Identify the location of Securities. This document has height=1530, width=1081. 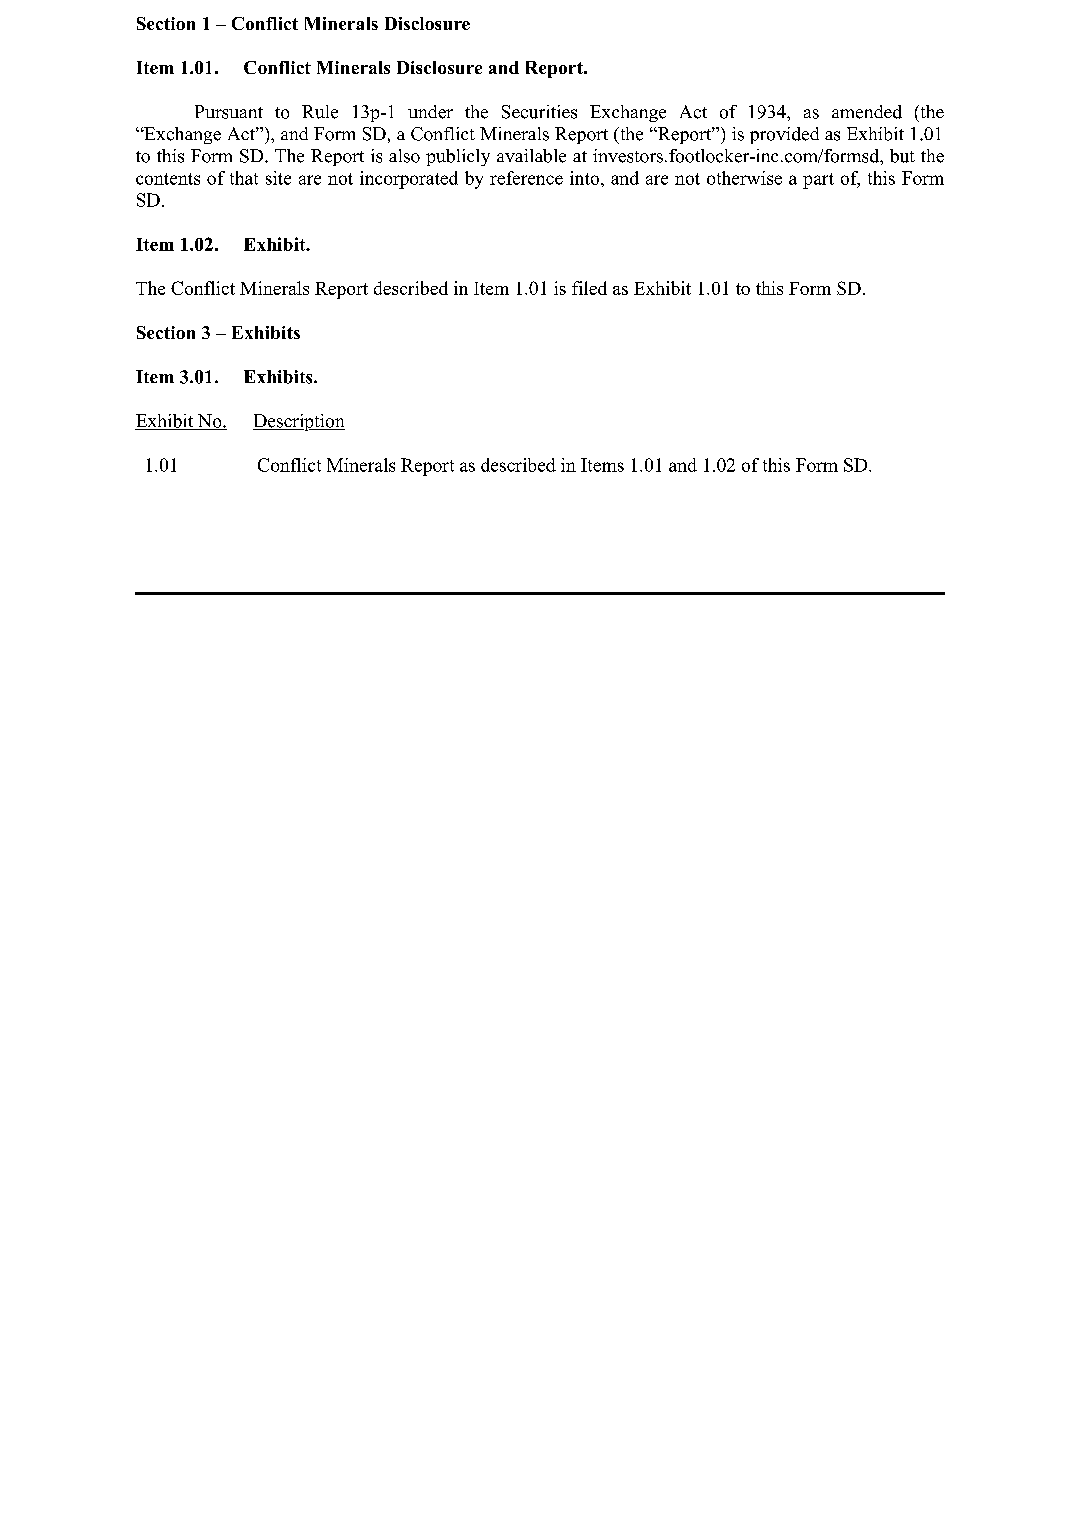
(539, 112).
